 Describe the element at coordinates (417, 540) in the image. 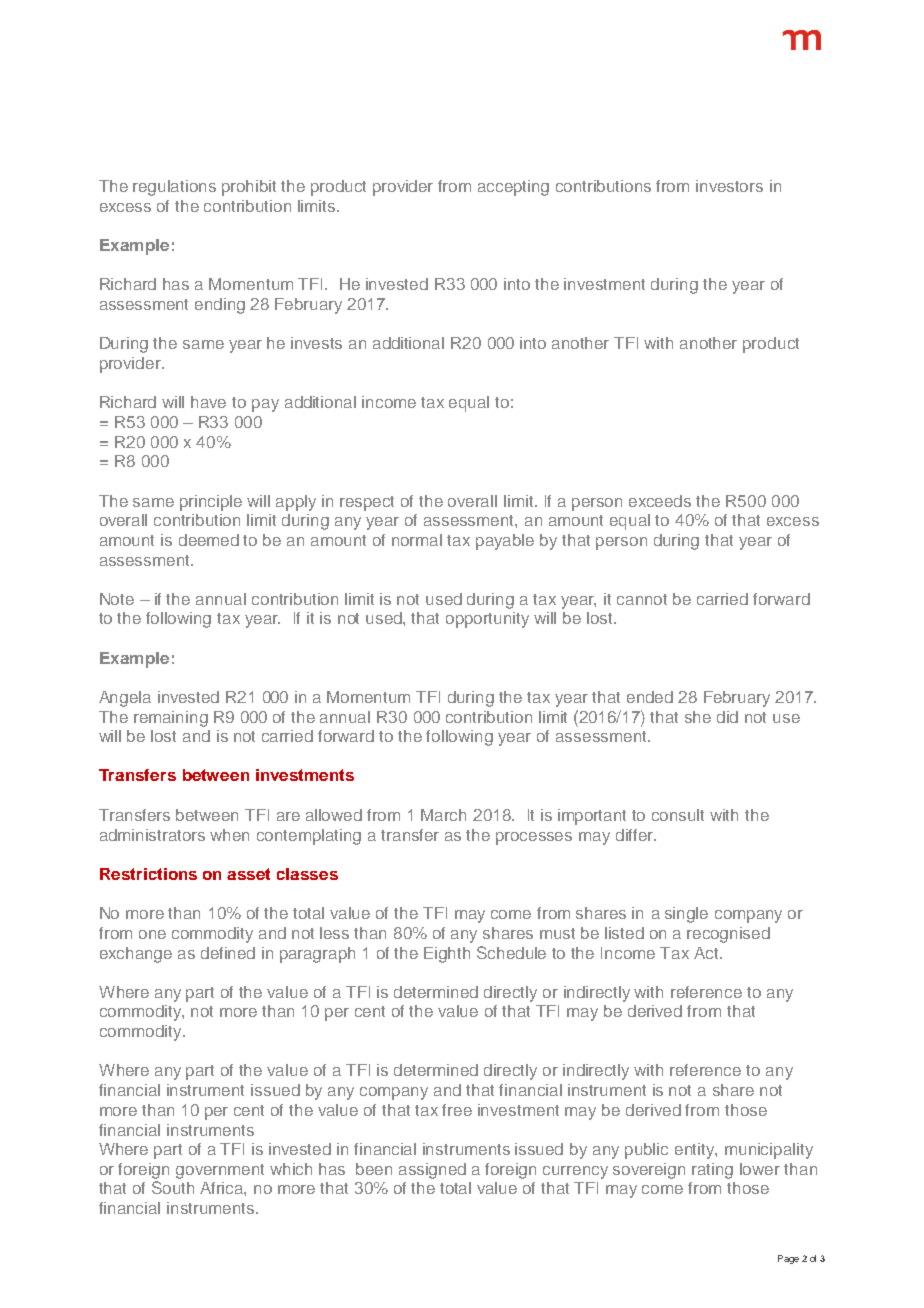

I see `normal` at that location.
